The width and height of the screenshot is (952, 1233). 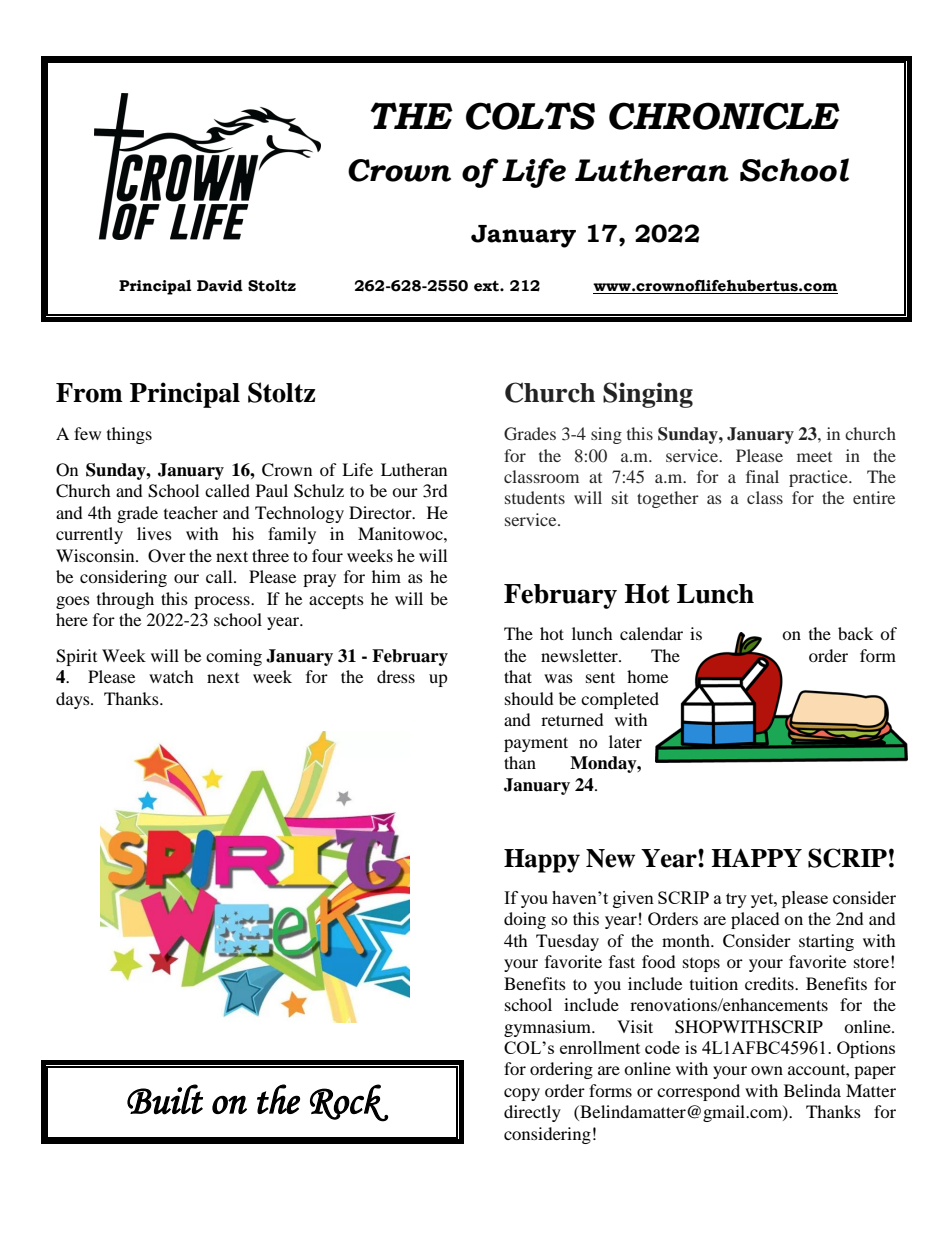 I want to click on David, so click(x=220, y=286).
